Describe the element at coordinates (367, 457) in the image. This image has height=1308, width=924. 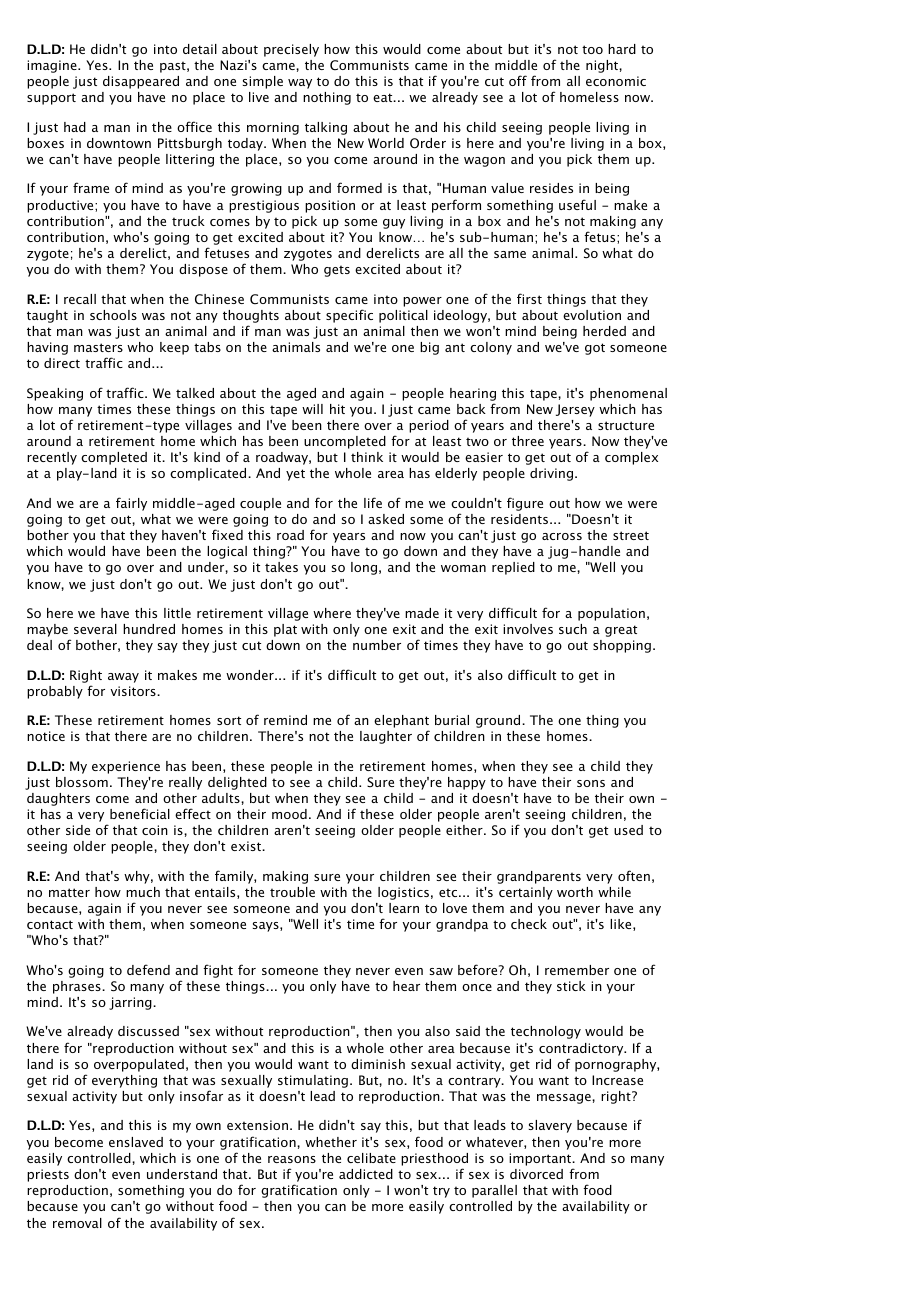
I see `think` at that location.
